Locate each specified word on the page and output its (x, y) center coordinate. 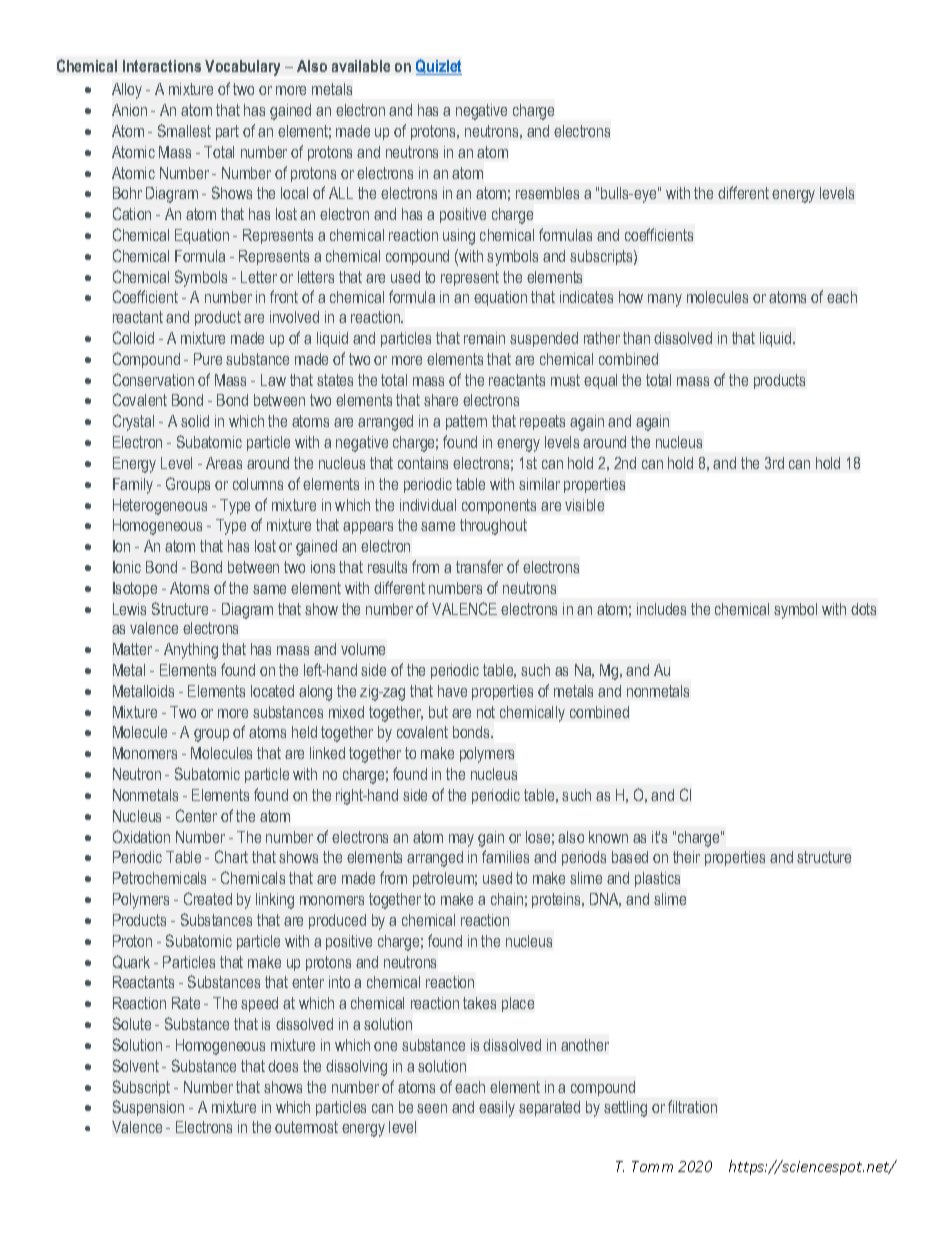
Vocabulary (242, 68)
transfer (479, 566)
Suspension (148, 1108)
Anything (191, 651)
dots (863, 609)
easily (497, 1109)
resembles (547, 193)
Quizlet (439, 67)
